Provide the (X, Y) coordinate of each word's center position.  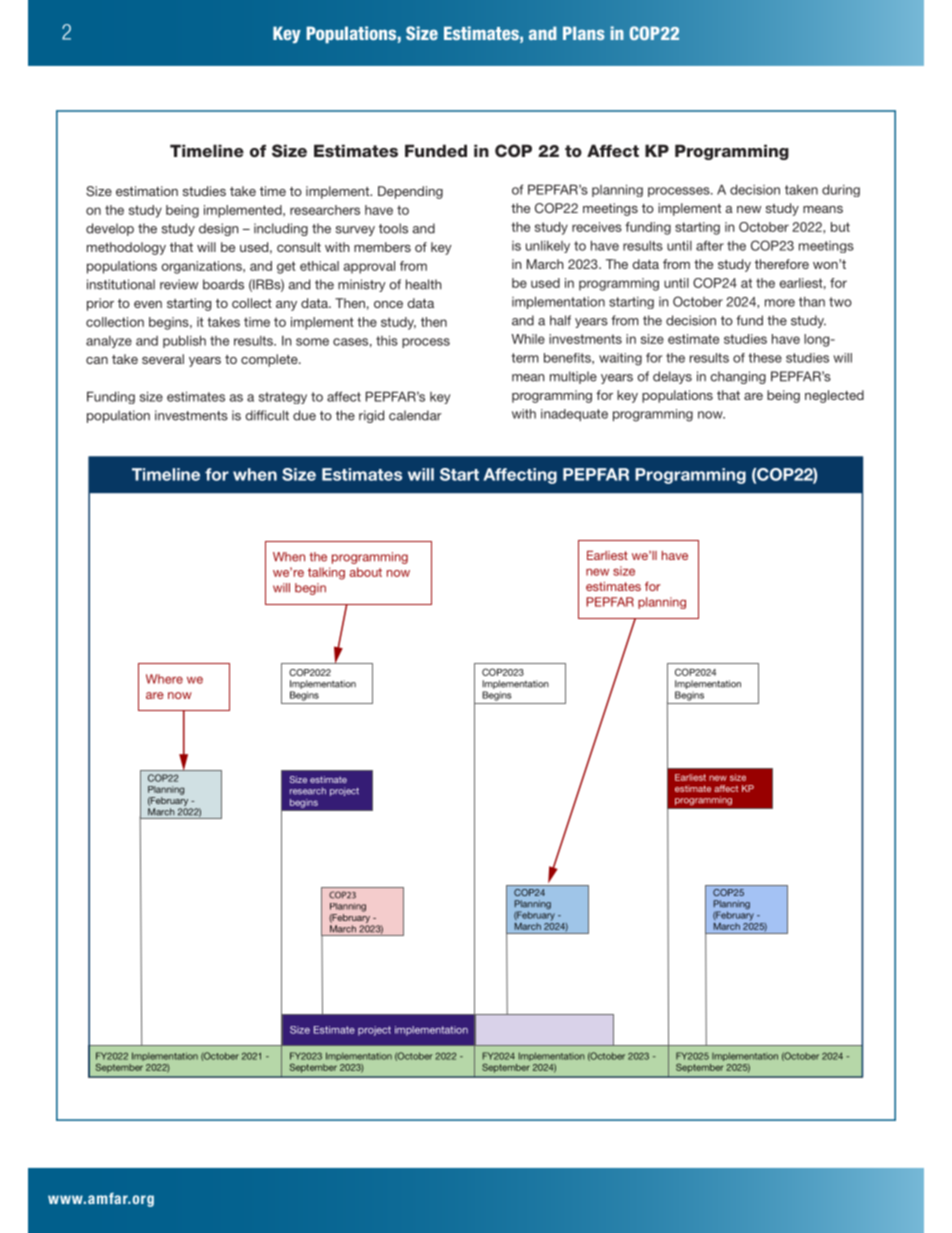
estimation (147, 191)
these (765, 358)
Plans (584, 33)
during (841, 190)
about (366, 572)
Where (164, 679)
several (163, 359)
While (528, 339)
